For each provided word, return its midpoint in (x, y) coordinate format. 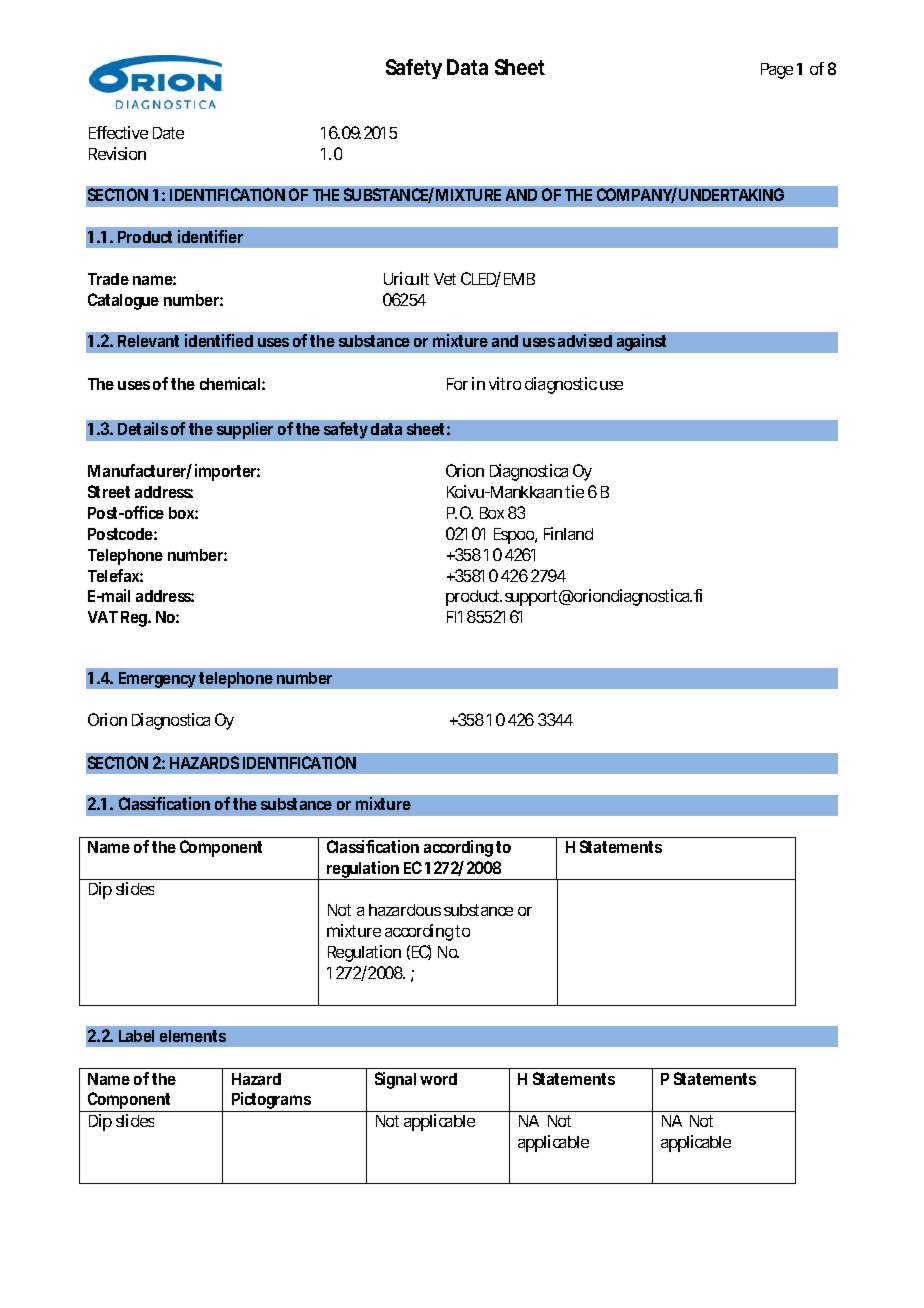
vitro (505, 383)
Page (779, 71)
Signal (395, 1080)
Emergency (159, 680)
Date (168, 133)
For (457, 384)
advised (585, 340)
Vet (445, 279)
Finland (568, 533)
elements (193, 1036)
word (438, 1079)
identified (219, 340)
